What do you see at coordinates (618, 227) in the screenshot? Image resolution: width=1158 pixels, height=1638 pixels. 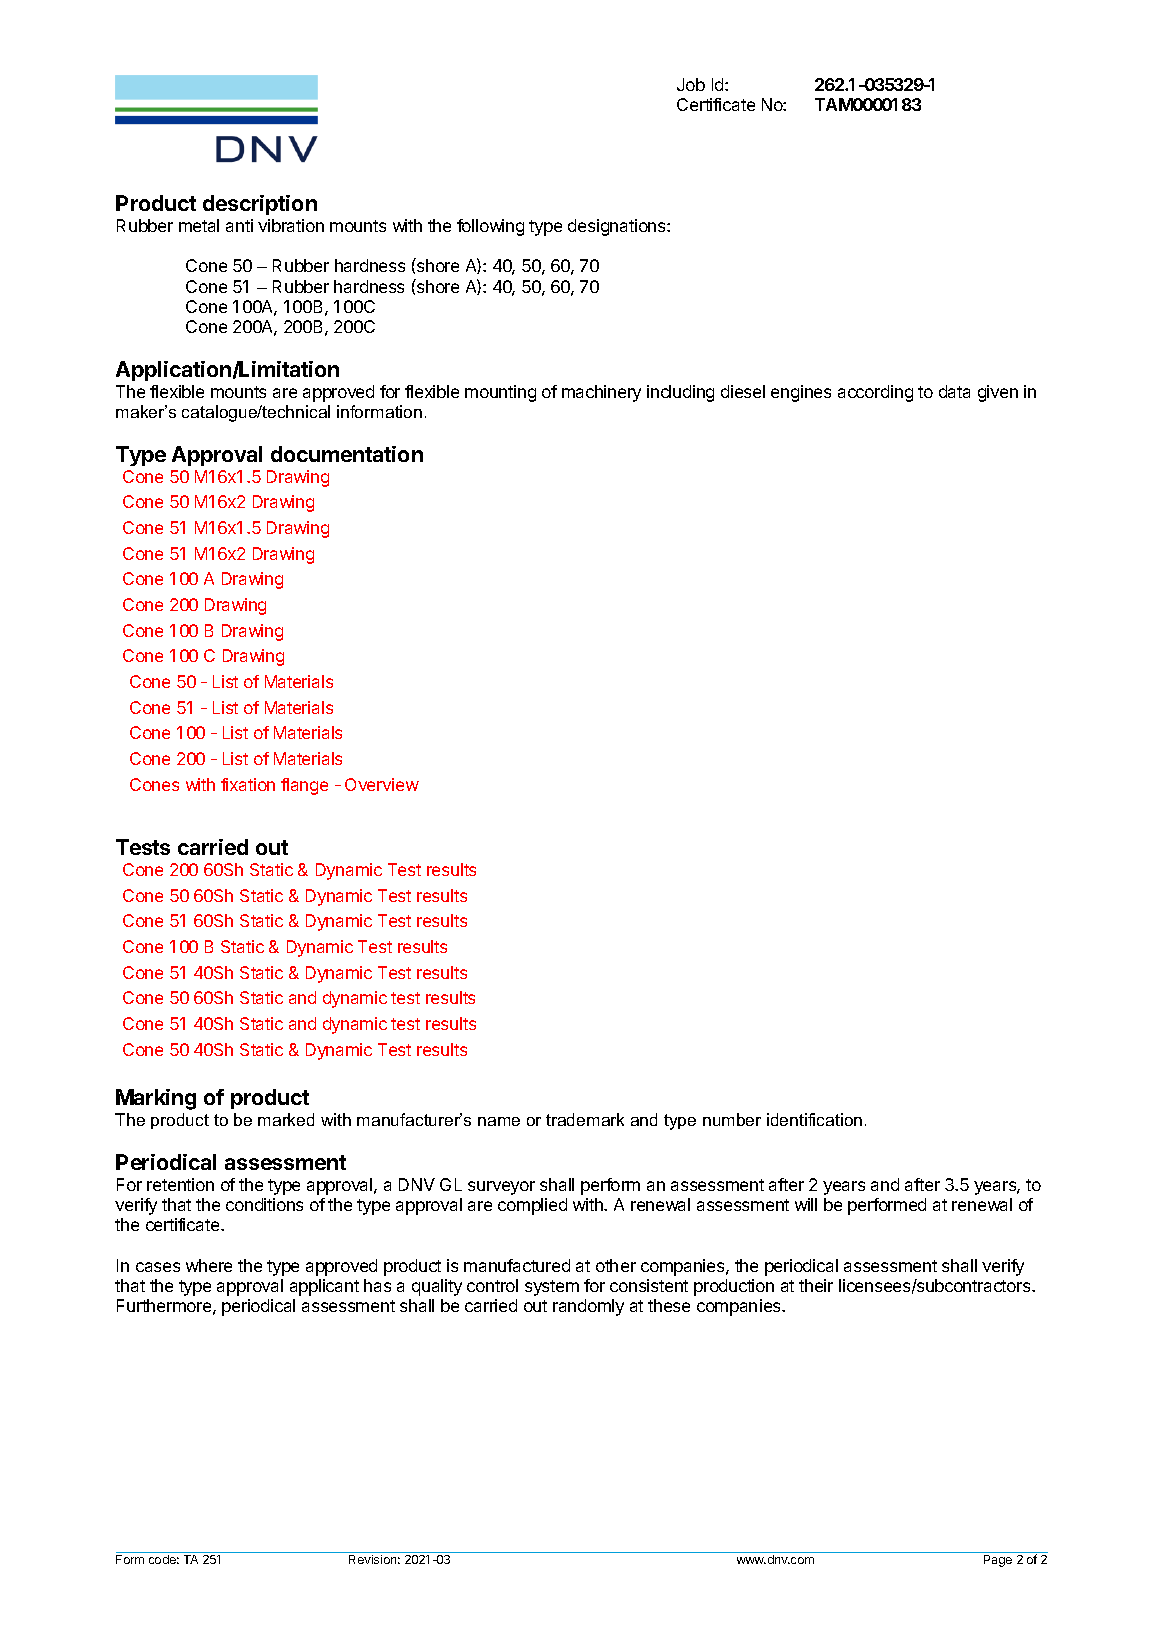 I see `designations` at bounding box center [618, 227].
